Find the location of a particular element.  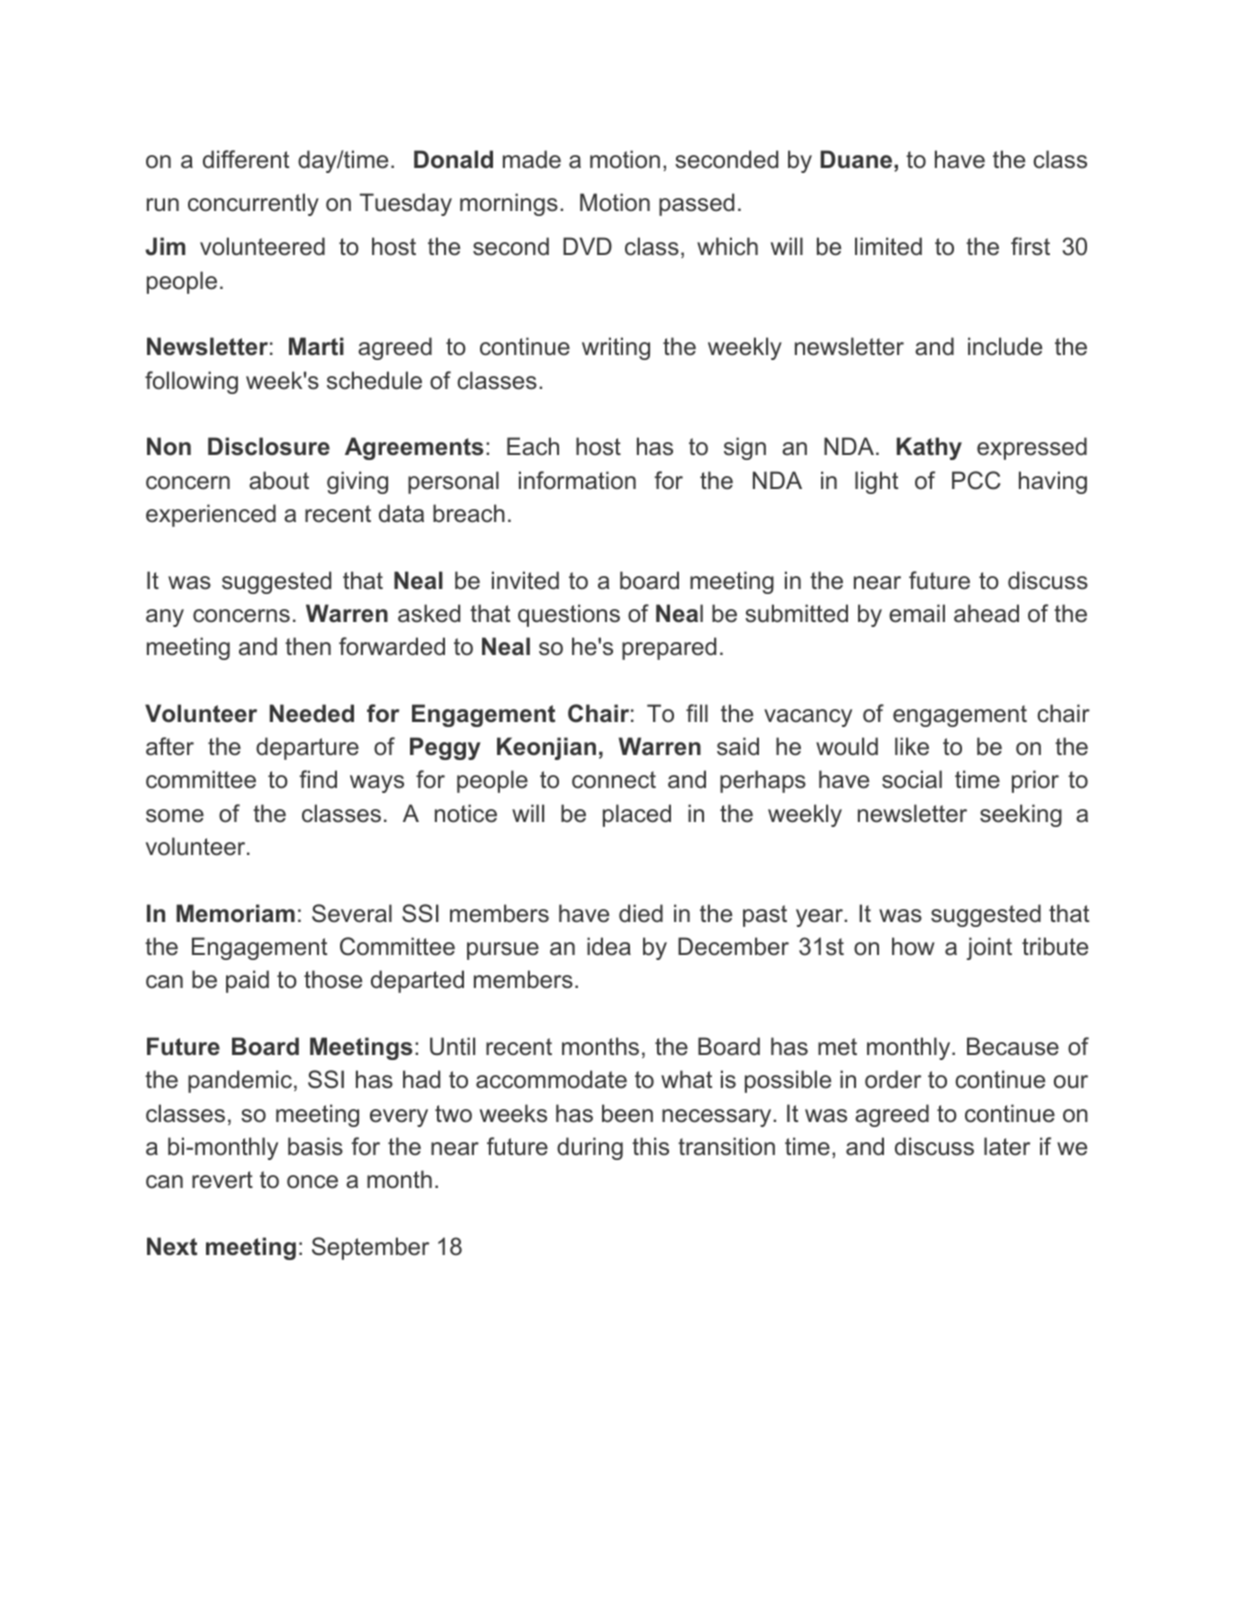

revert is located at coordinates (222, 1180).
